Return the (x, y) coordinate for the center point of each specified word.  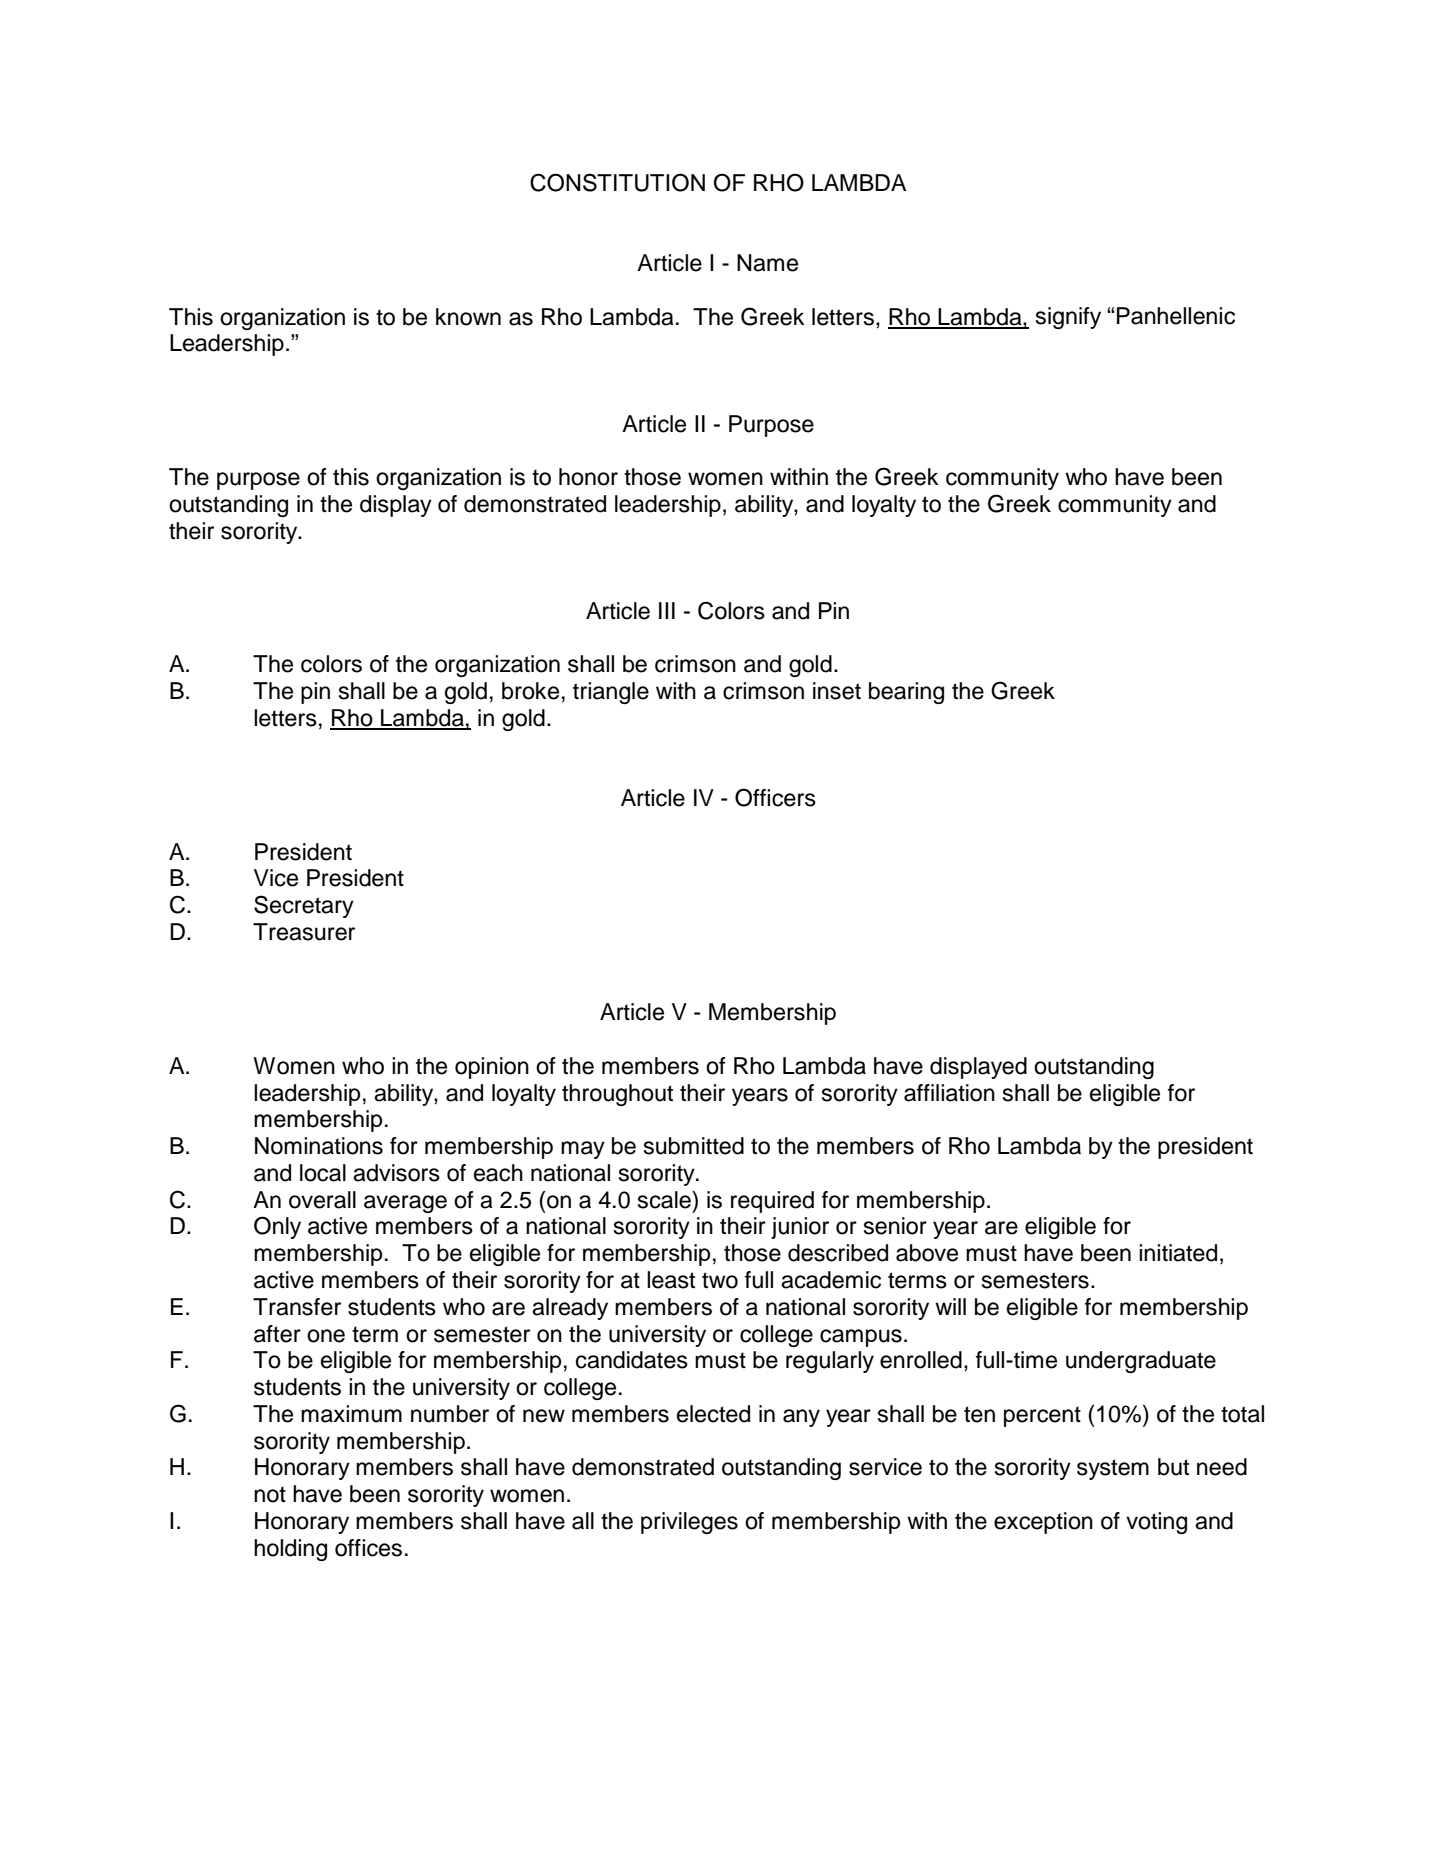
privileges (689, 1523)
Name (767, 263)
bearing (906, 693)
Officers (775, 797)
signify (1068, 318)
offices (368, 1548)
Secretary (304, 906)
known (468, 317)
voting (1156, 1523)
